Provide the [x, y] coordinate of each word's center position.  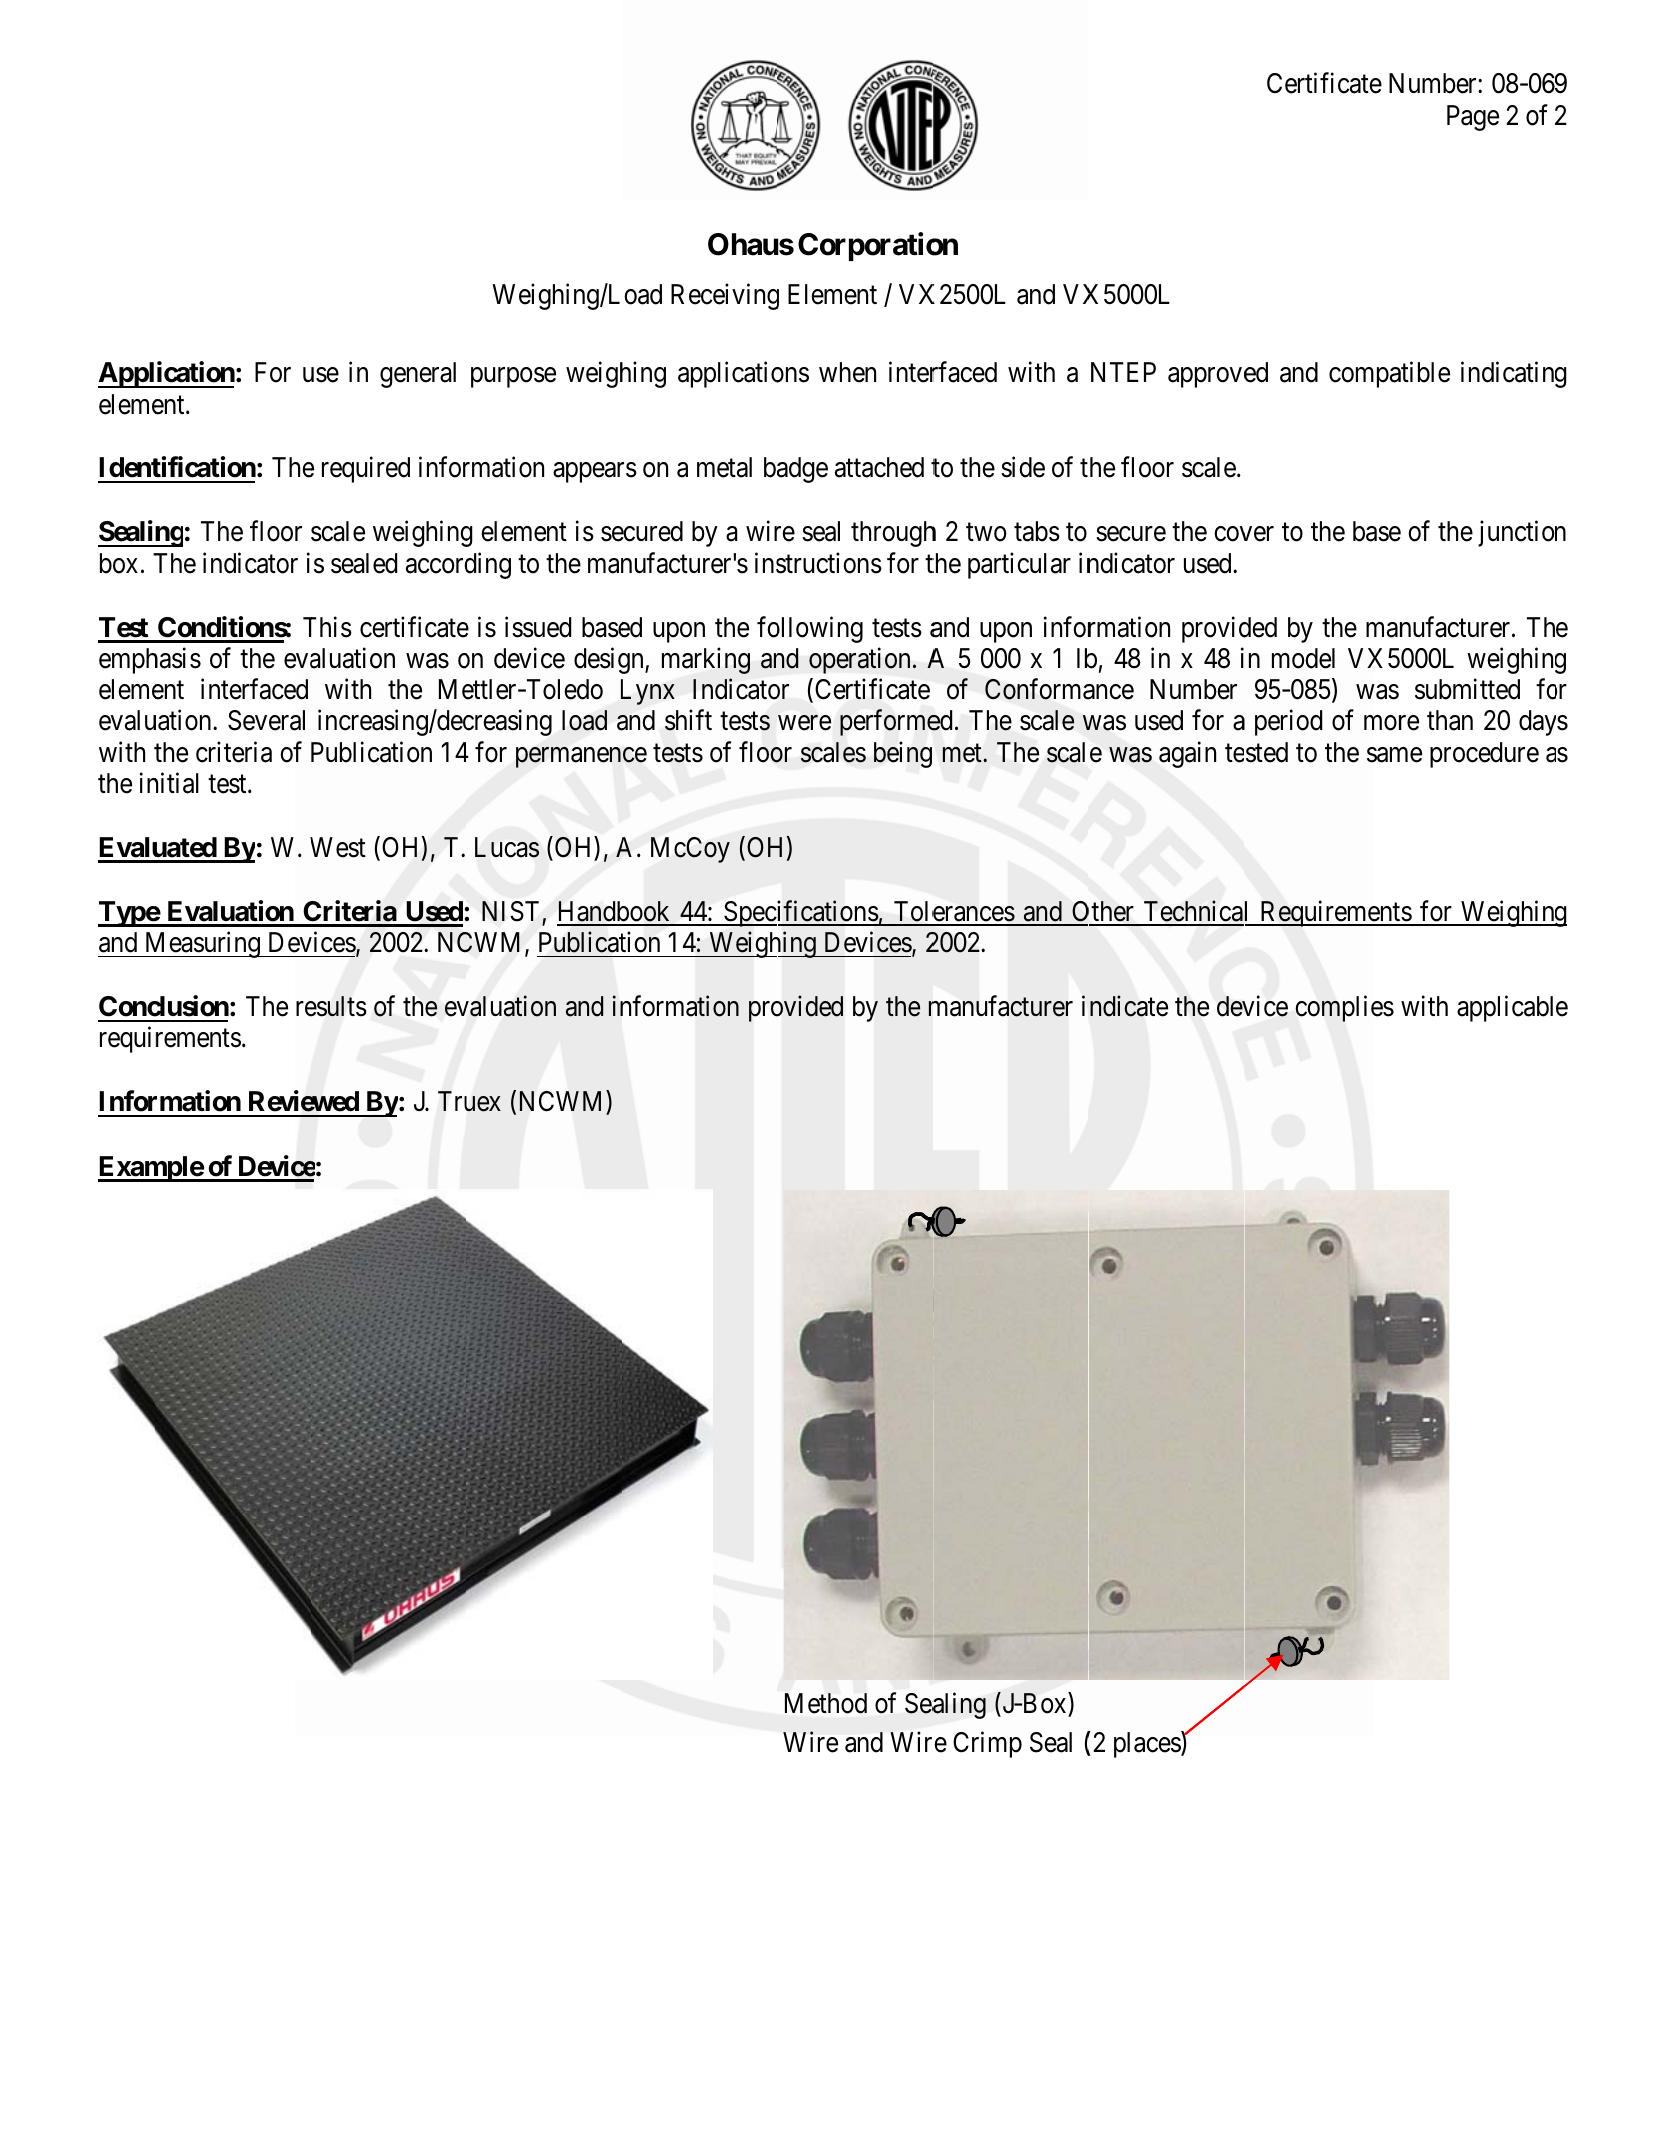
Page [1473, 118]
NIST [512, 912]
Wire [810, 1742]
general [418, 375]
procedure [1484, 755]
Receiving [725, 296]
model [1303, 658]
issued [538, 627]
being [903, 754]
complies [1344, 1009]
